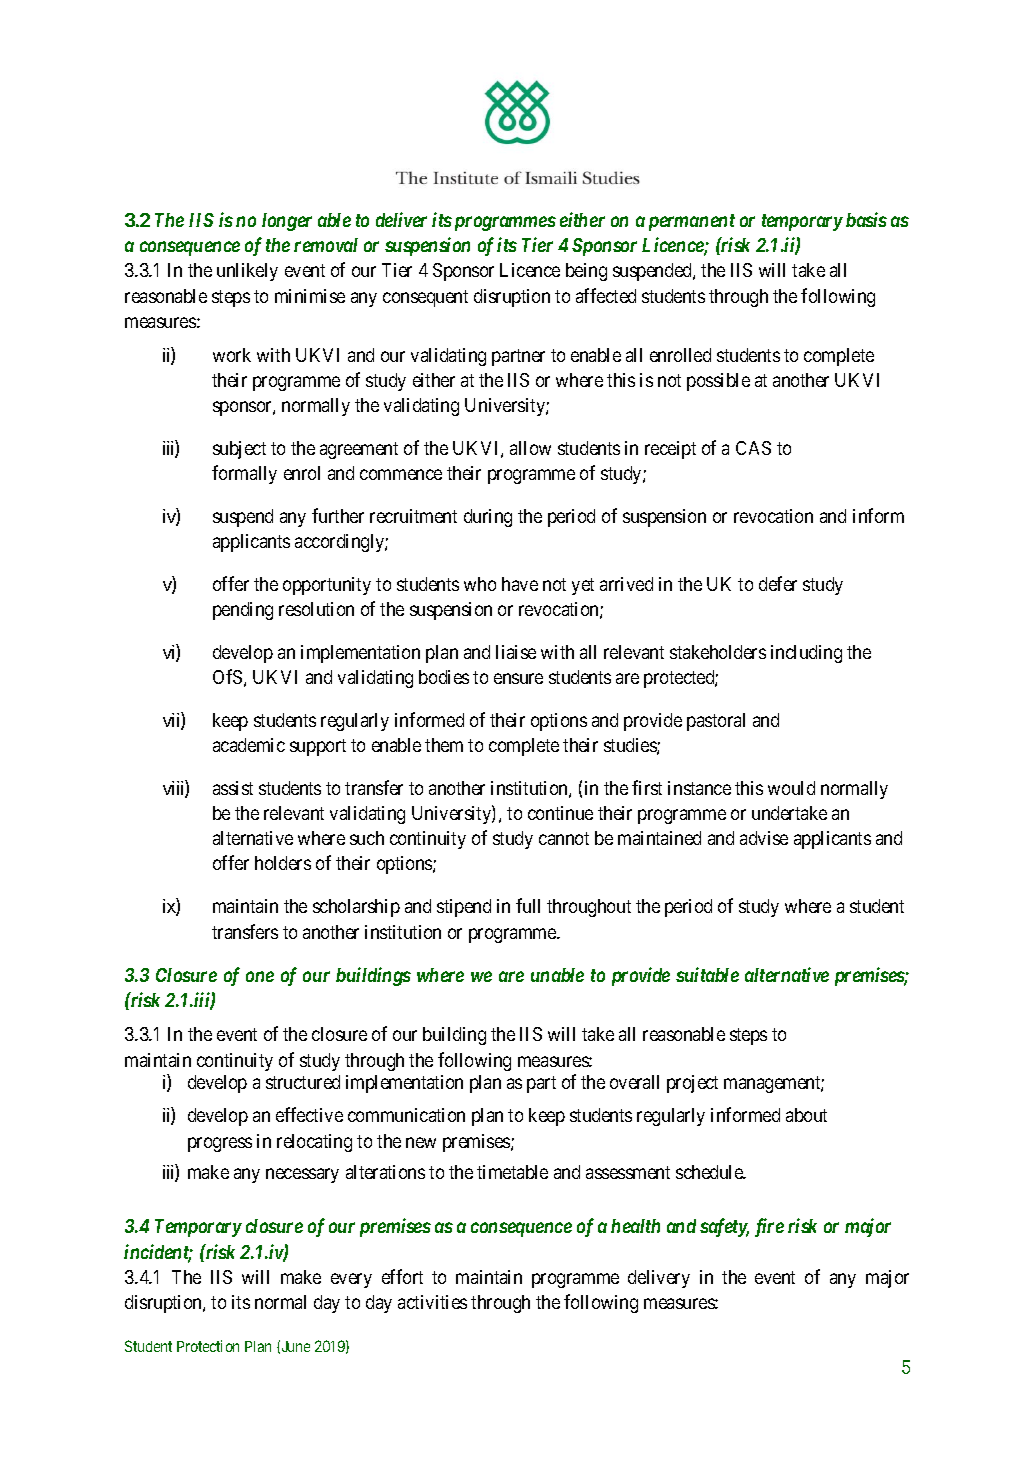  I want to click on being, so click(586, 272).
